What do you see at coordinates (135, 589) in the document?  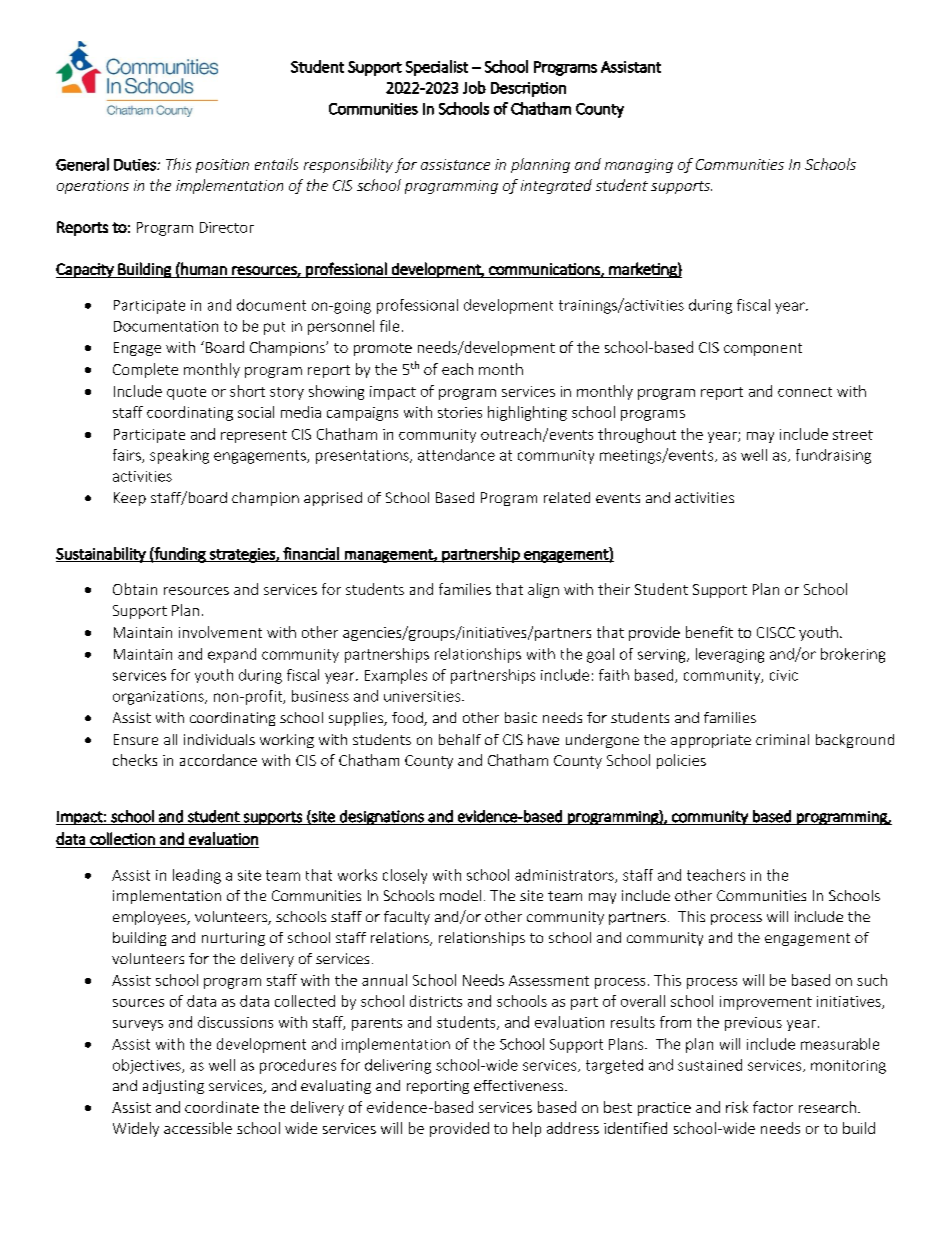 I see `Obtain` at bounding box center [135, 589].
